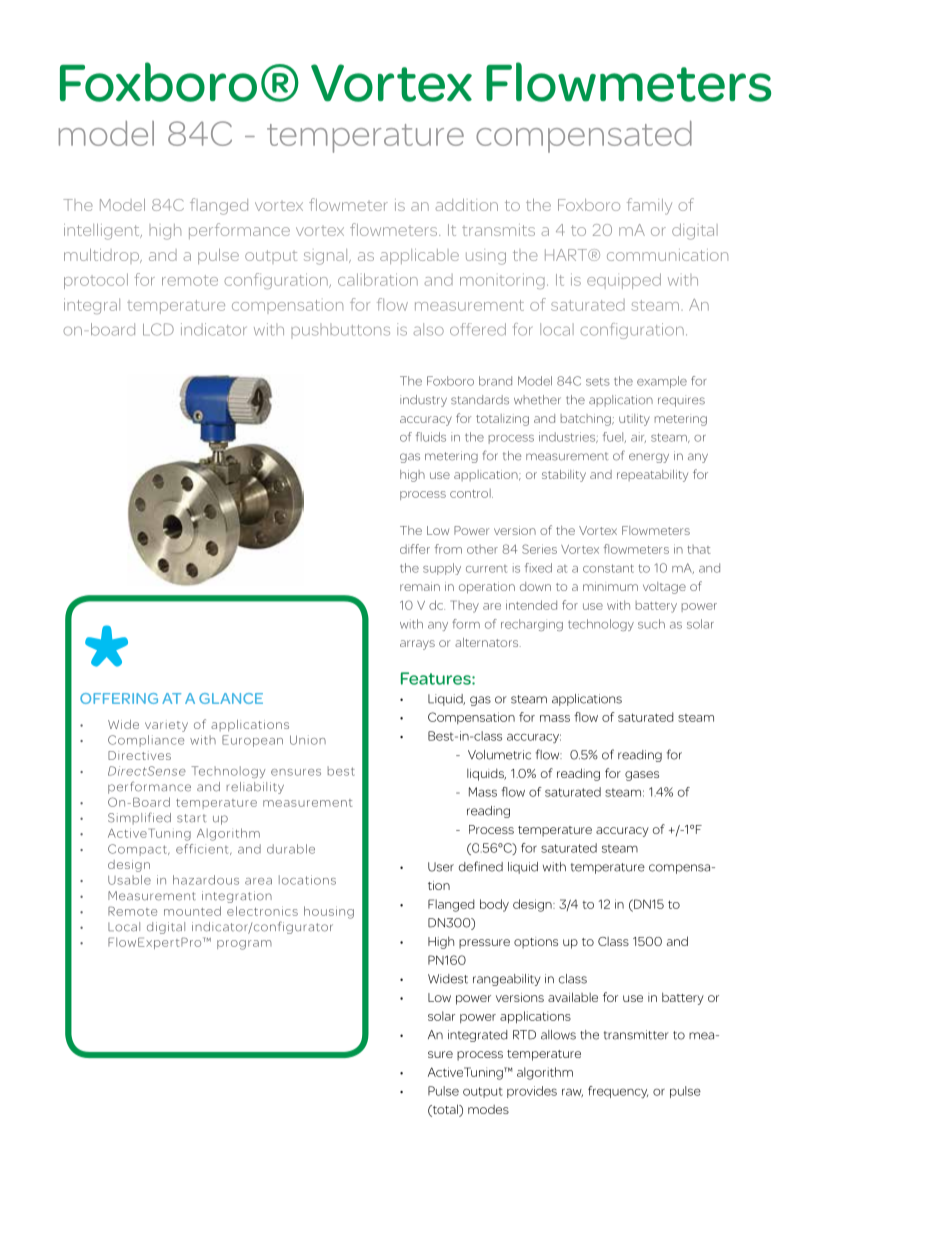  I want to click on intelligent, so click(103, 232).
